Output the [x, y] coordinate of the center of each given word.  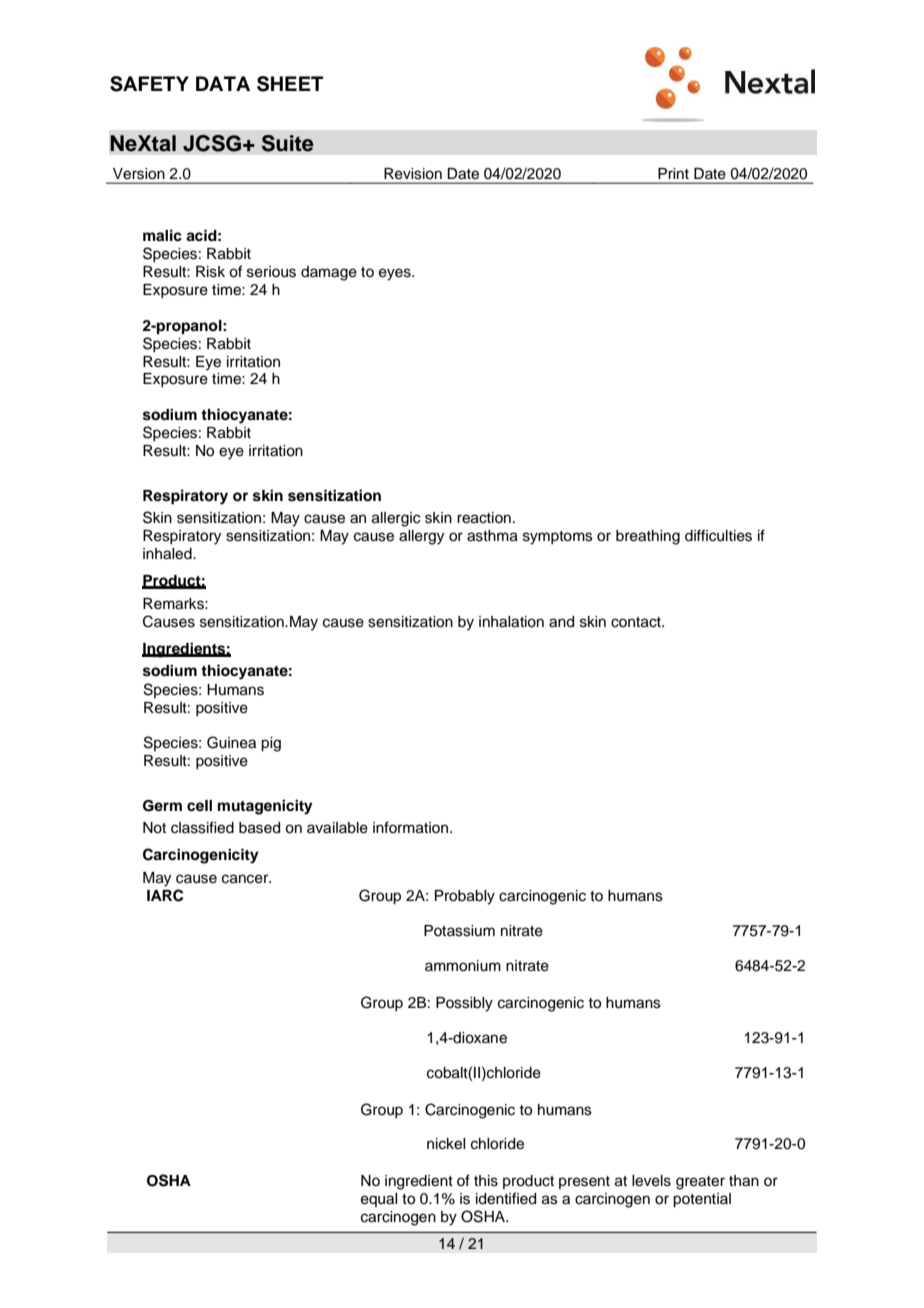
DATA [223, 83]
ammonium [463, 966]
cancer [246, 879]
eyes [396, 274]
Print [673, 173]
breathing [648, 537]
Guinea [231, 742]
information [412, 827]
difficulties [718, 535]
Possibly [464, 1004]
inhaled [168, 554]
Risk [210, 272]
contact [637, 622]
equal [379, 1200]
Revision [413, 173]
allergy [421, 537]
